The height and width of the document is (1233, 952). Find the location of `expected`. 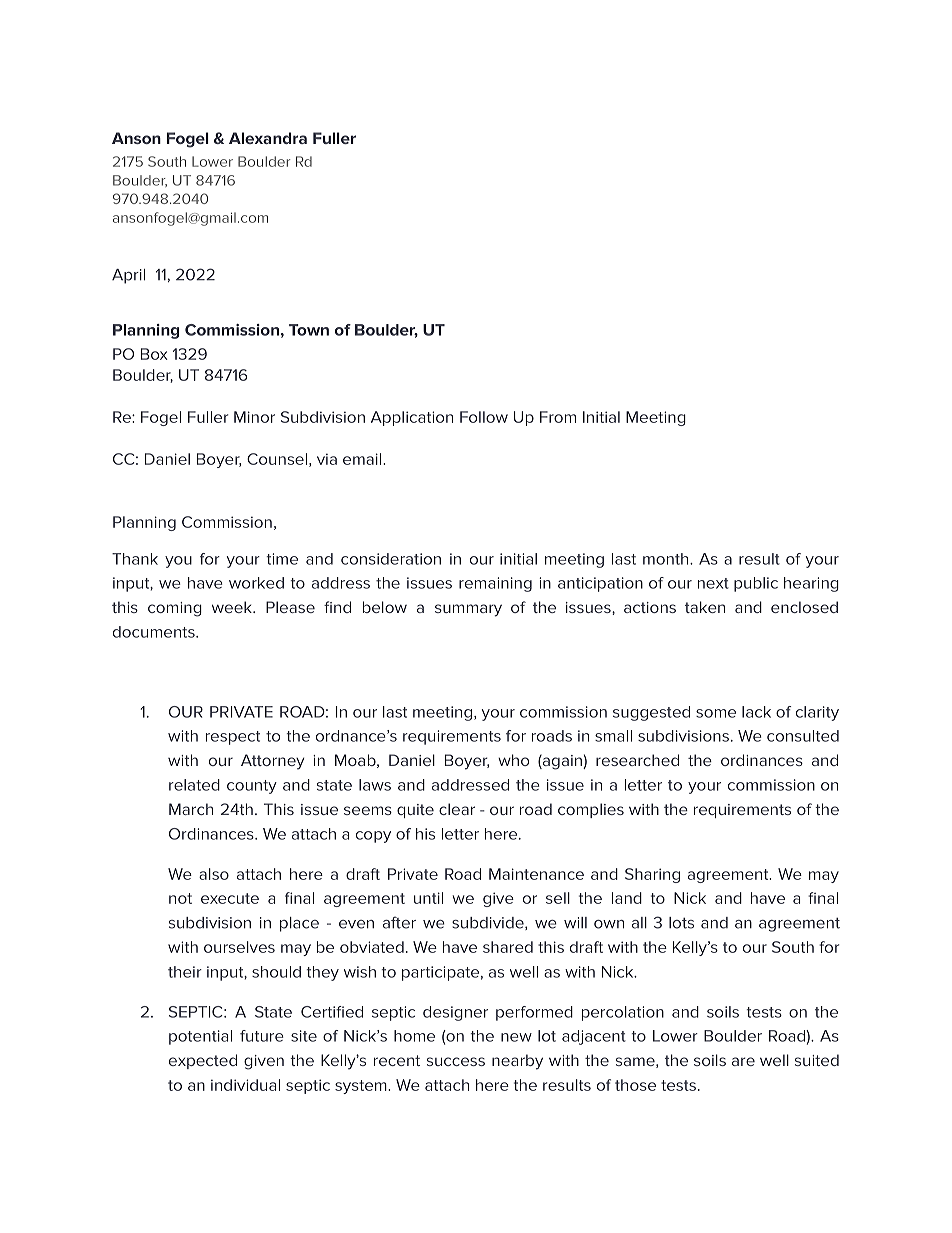

expected is located at coordinates (203, 1061).
